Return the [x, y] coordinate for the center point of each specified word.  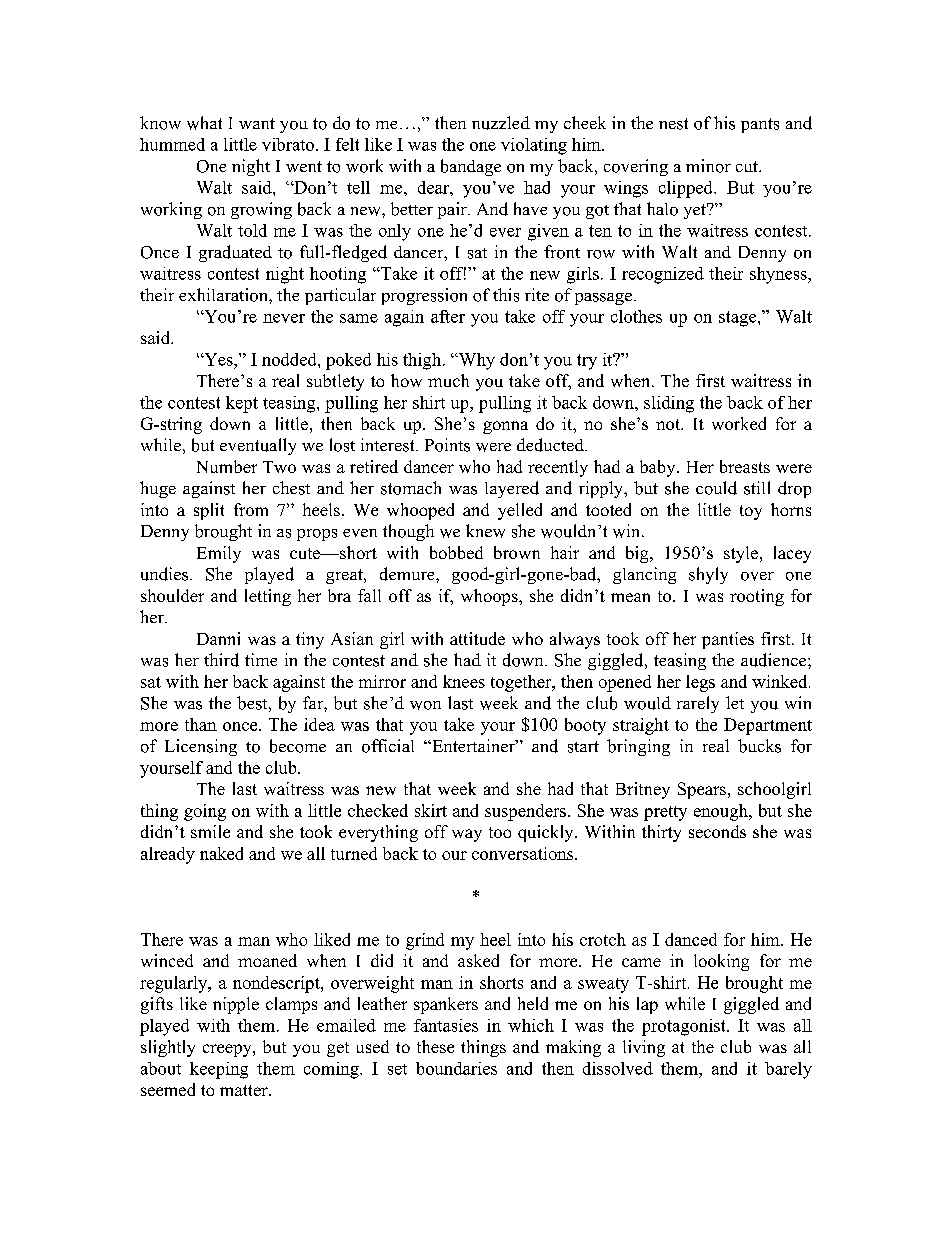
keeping [219, 1070]
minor [708, 166]
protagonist [685, 1027]
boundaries [456, 1068]
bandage [471, 167]
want [257, 123]
